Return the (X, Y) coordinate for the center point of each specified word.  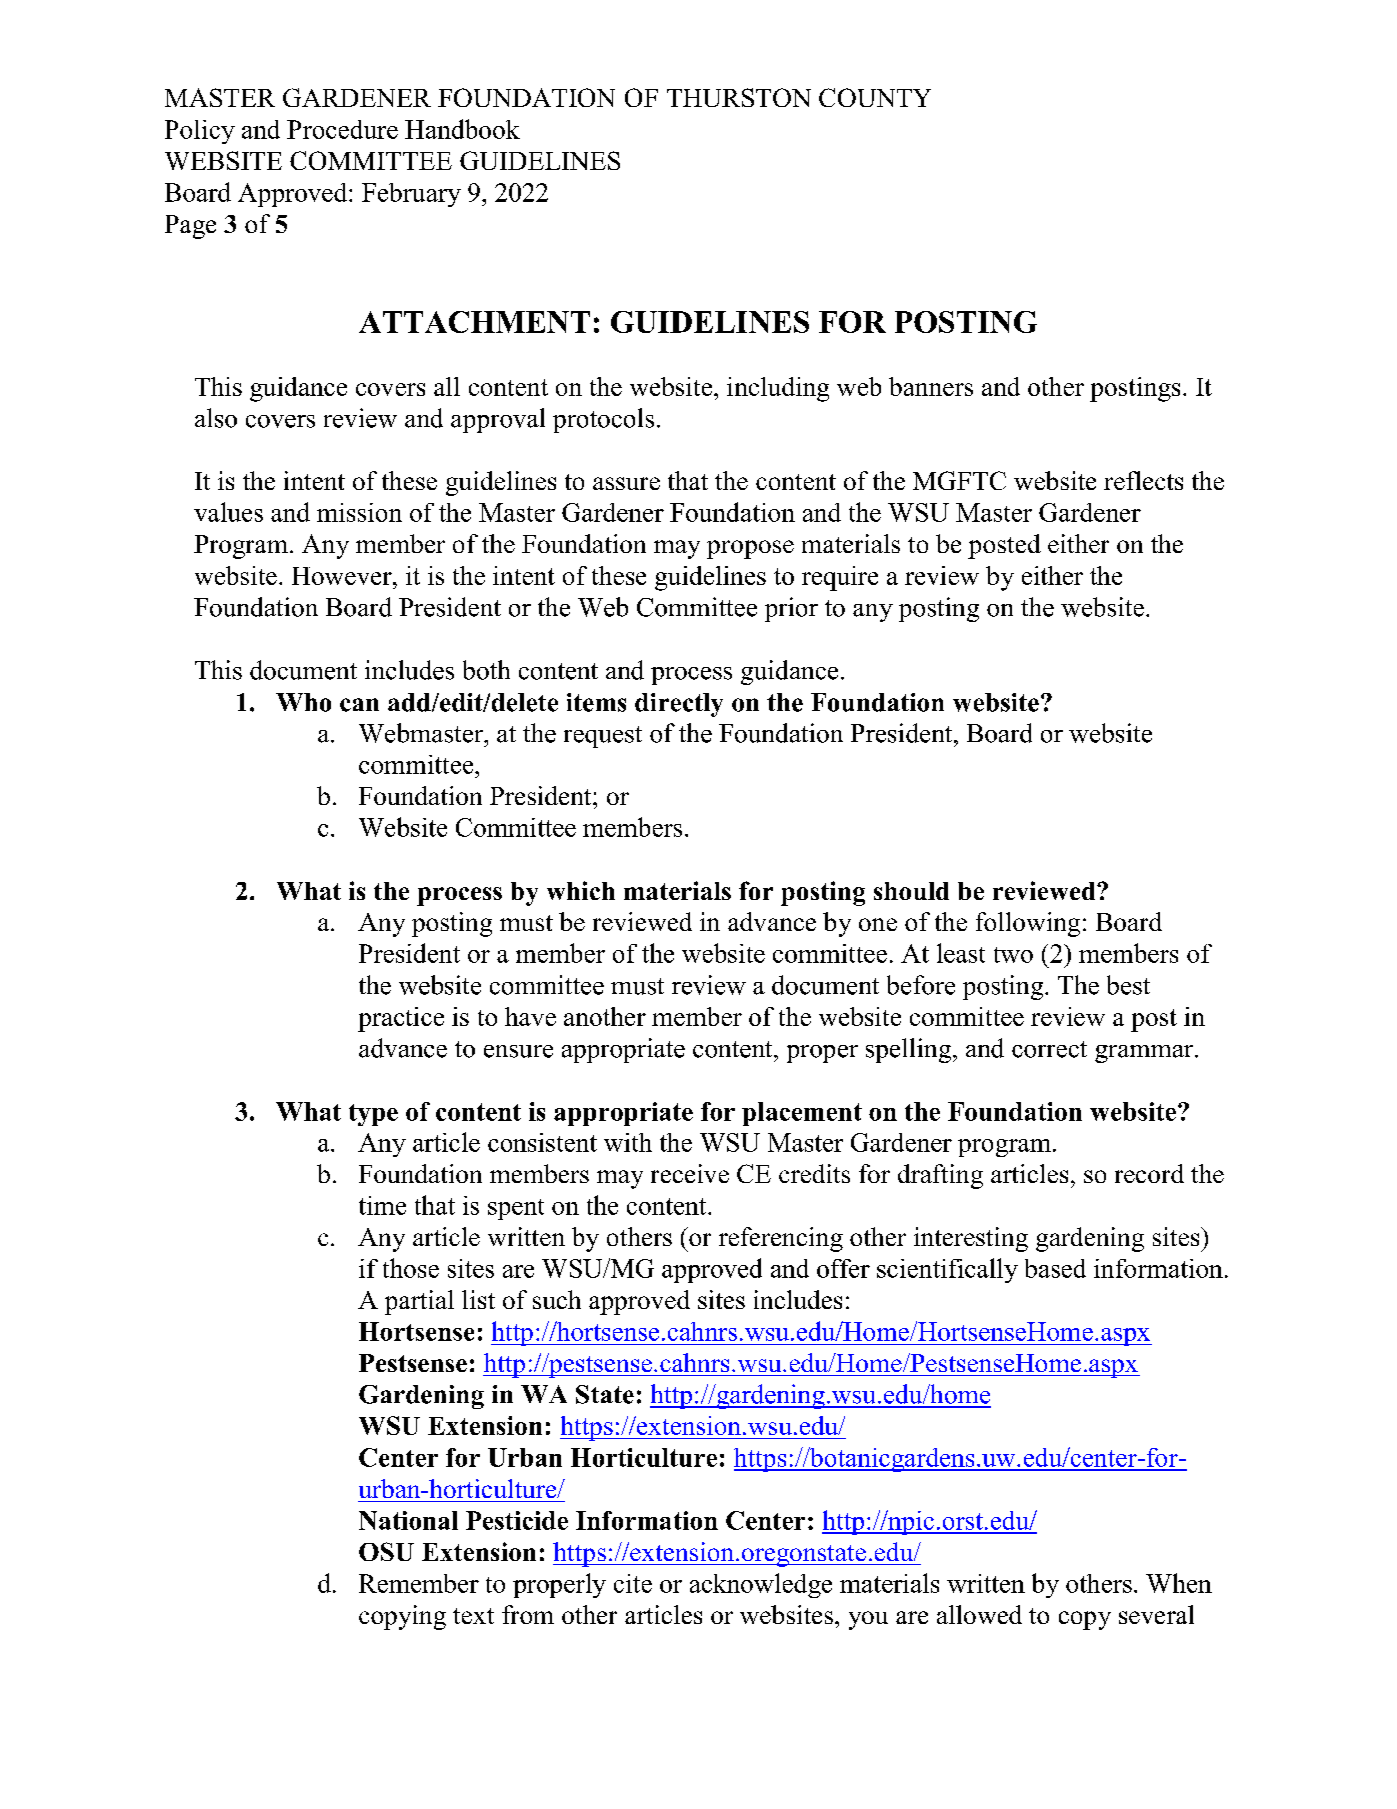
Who (303, 702)
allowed (979, 1614)
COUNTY (875, 97)
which (581, 890)
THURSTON (739, 97)
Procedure (342, 129)
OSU (386, 1551)
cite (633, 1583)
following (1028, 924)
